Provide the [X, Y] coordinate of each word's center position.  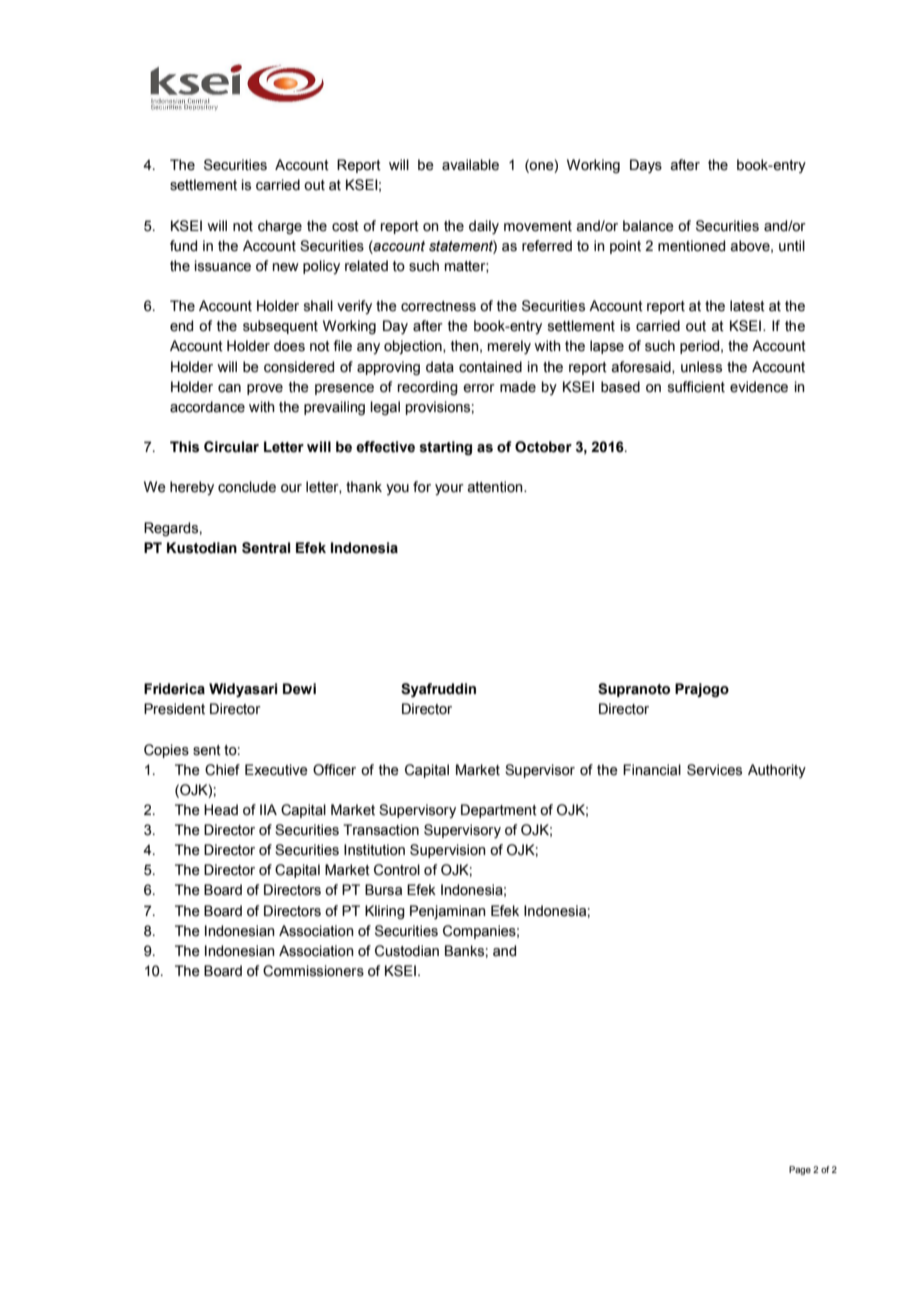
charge [280, 227]
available [470, 165]
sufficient [696, 387]
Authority [777, 771]
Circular [231, 447]
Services [714, 770]
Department [499, 811]
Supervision [448, 851]
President [174, 709]
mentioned [691, 246]
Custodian [407, 951]
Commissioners [313, 971]
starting [446, 448]
